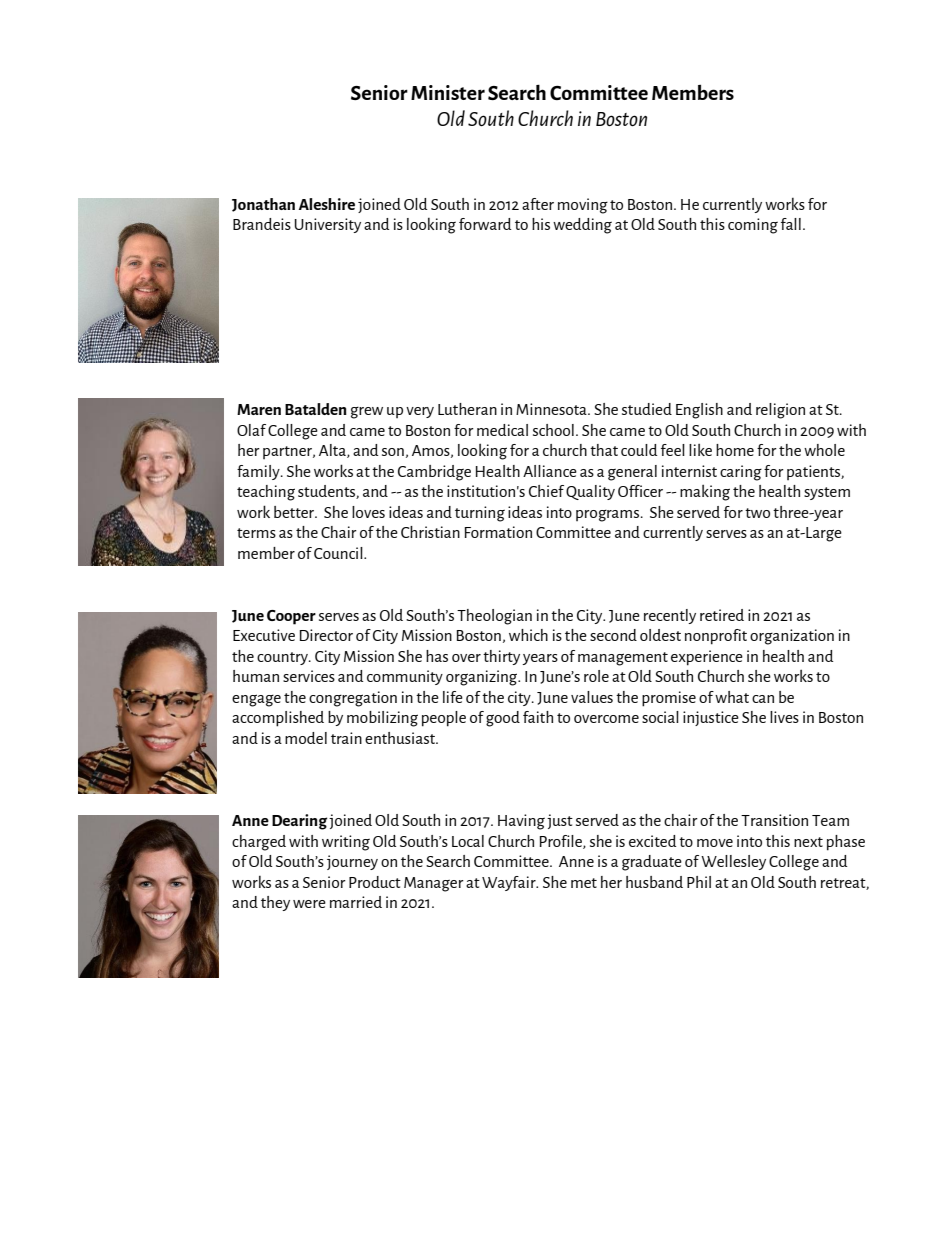  I want to click on two, so click(757, 513).
